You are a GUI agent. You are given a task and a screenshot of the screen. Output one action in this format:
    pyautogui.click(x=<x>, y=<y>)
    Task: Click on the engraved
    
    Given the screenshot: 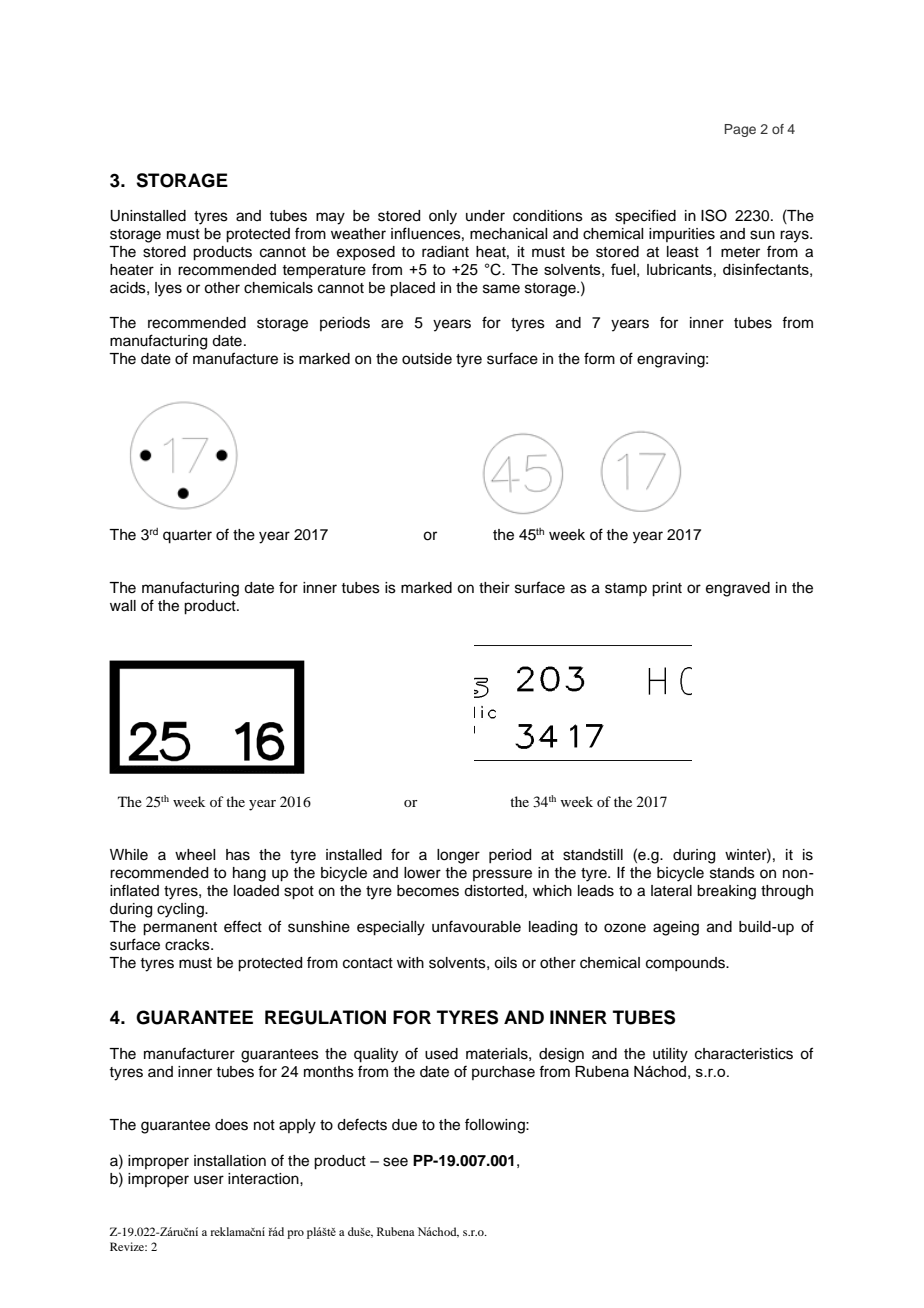 What is the action you would take?
    pyautogui.click(x=738, y=589)
